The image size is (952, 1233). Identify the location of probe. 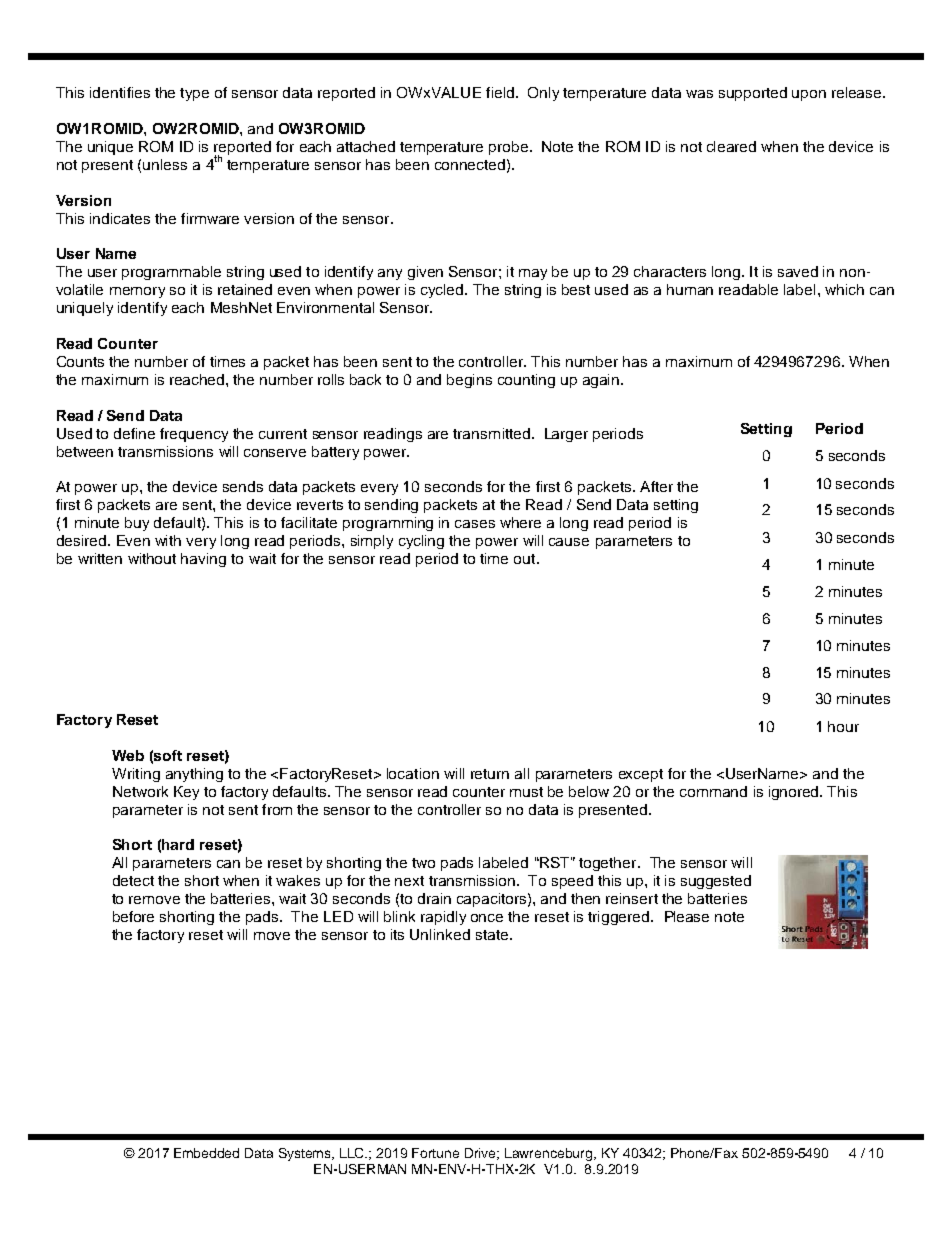
(508, 148).
